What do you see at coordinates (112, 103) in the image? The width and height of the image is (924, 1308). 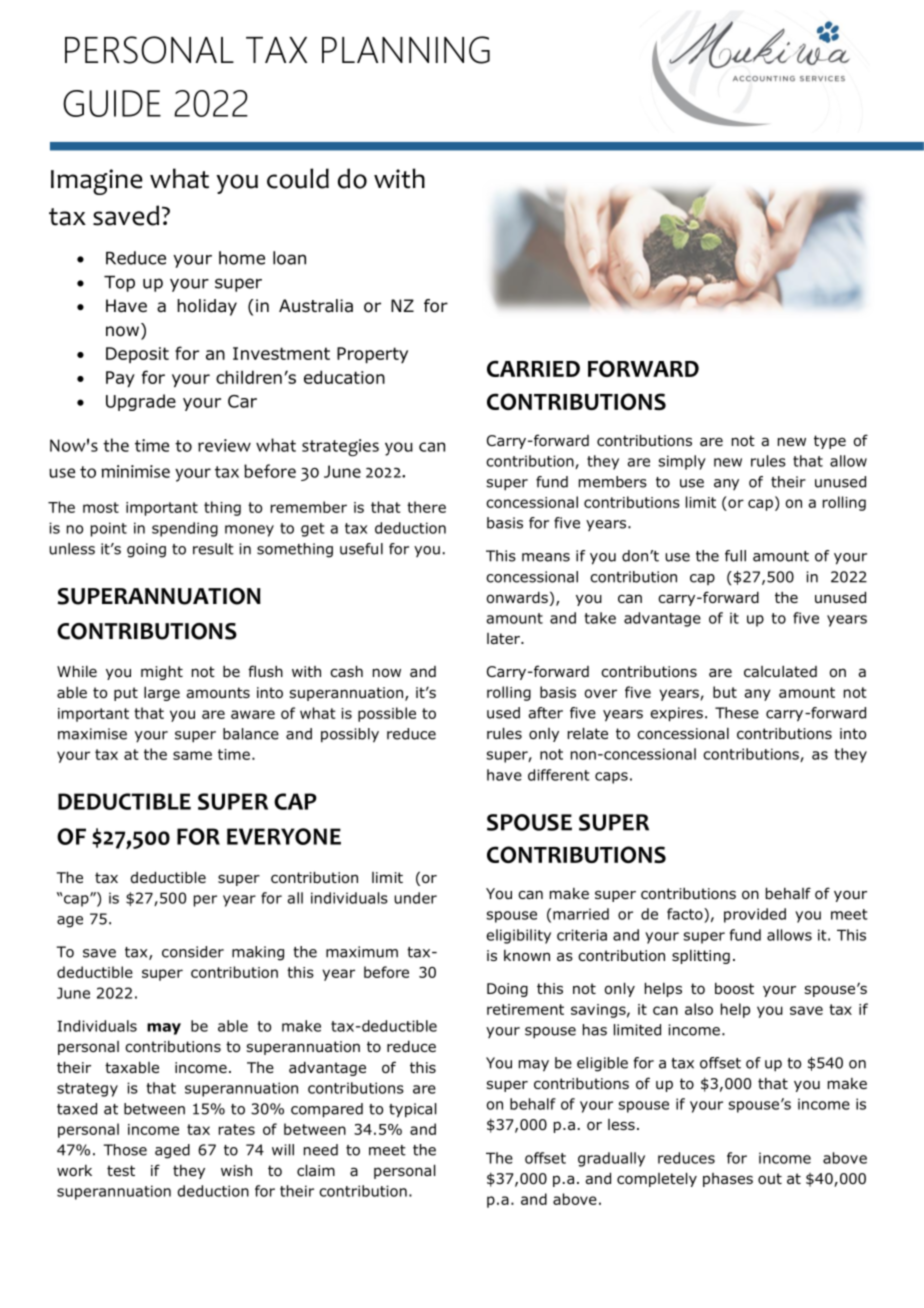 I see `GUIDE` at bounding box center [112, 103].
